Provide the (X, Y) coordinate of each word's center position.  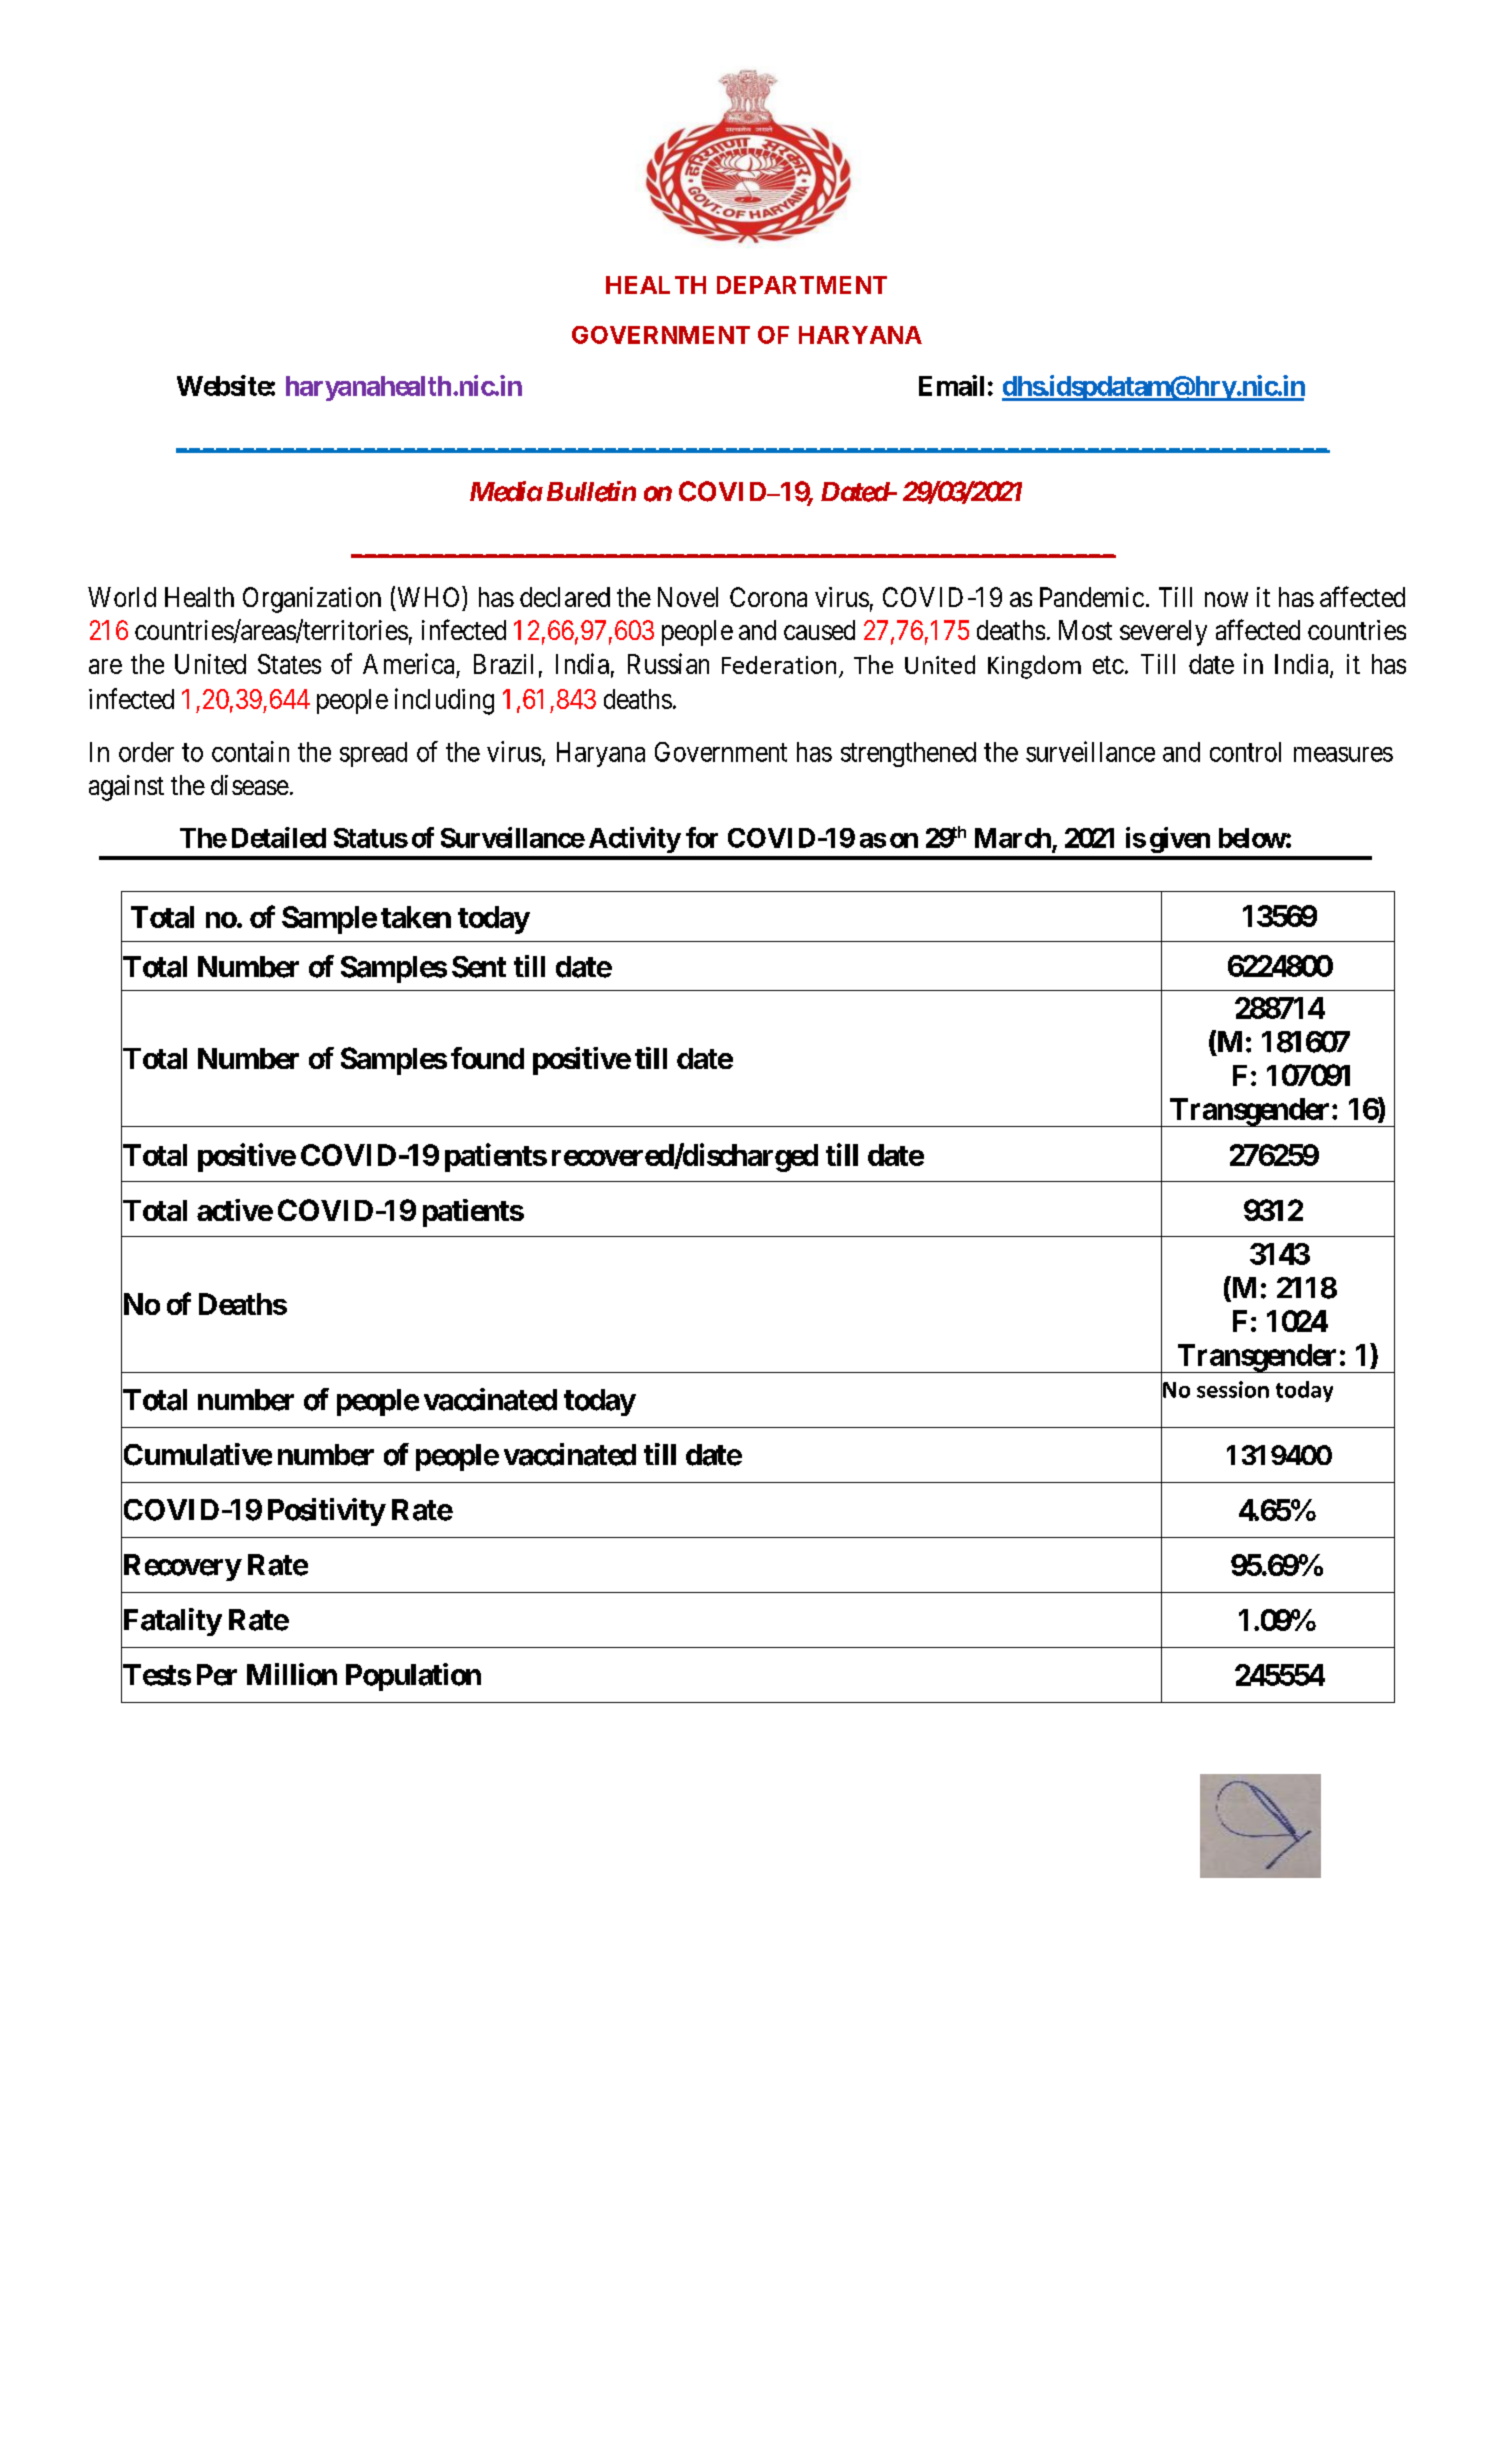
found (487, 1058)
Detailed (279, 837)
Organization (312, 600)
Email (951, 385)
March (1013, 838)
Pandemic (1092, 597)
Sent (479, 967)
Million (292, 1674)
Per (217, 1675)
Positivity (326, 1512)
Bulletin (591, 491)
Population (413, 1677)
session (1233, 1389)
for (702, 837)
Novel (688, 597)
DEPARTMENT (802, 285)
